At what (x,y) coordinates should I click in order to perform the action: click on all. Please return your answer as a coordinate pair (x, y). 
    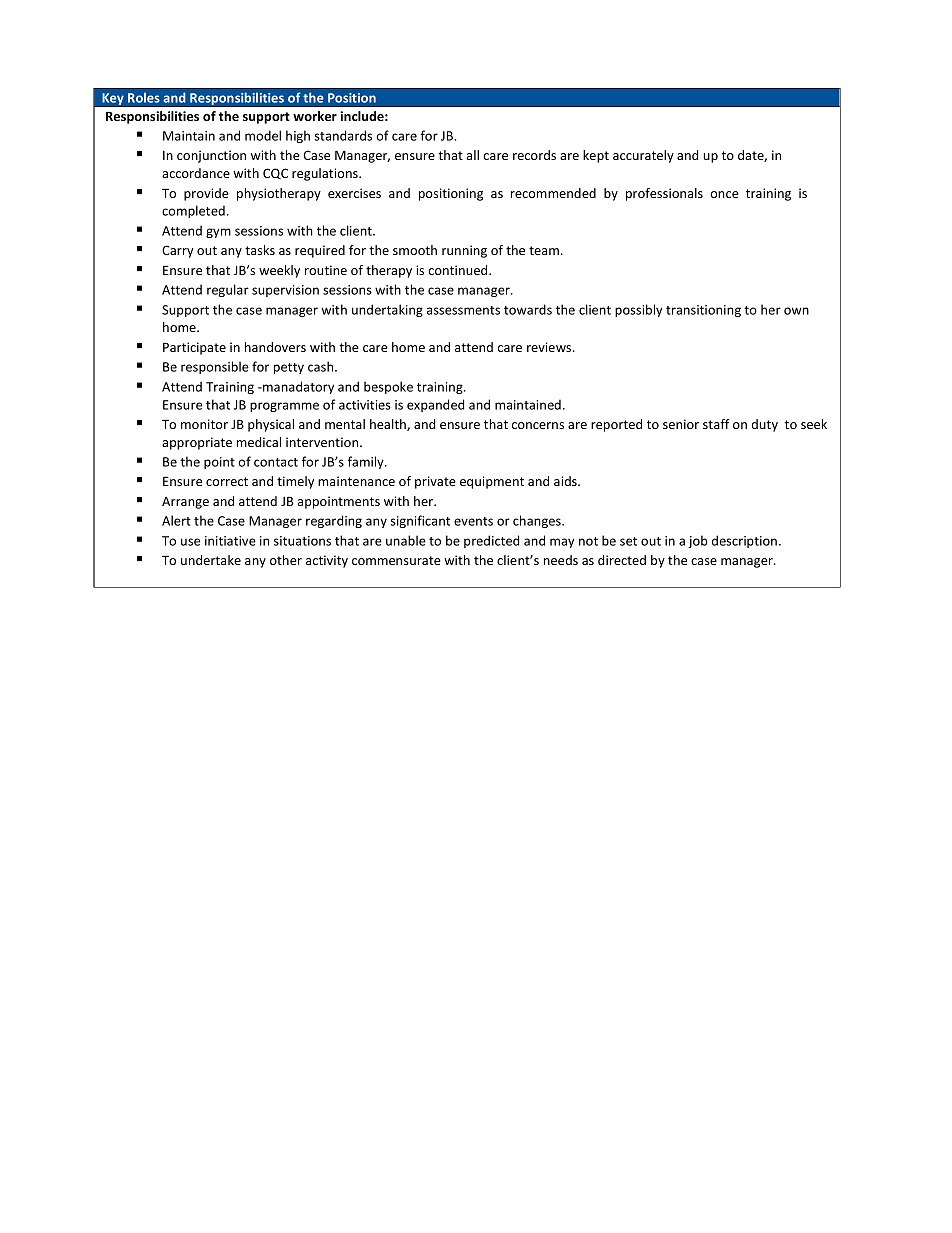
    Looking at the image, I should click on (473, 155).
